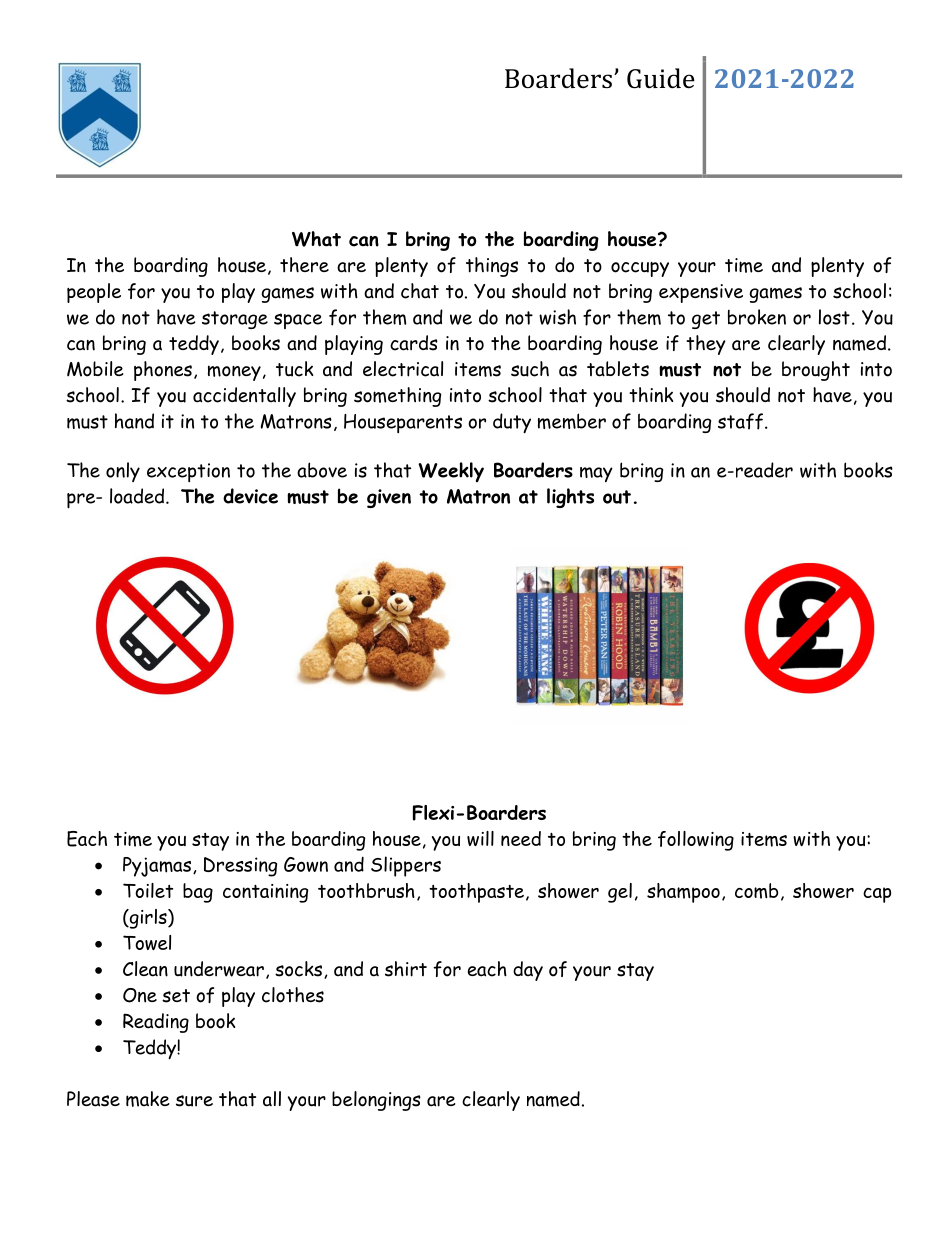  I want to click on device, so click(250, 496).
